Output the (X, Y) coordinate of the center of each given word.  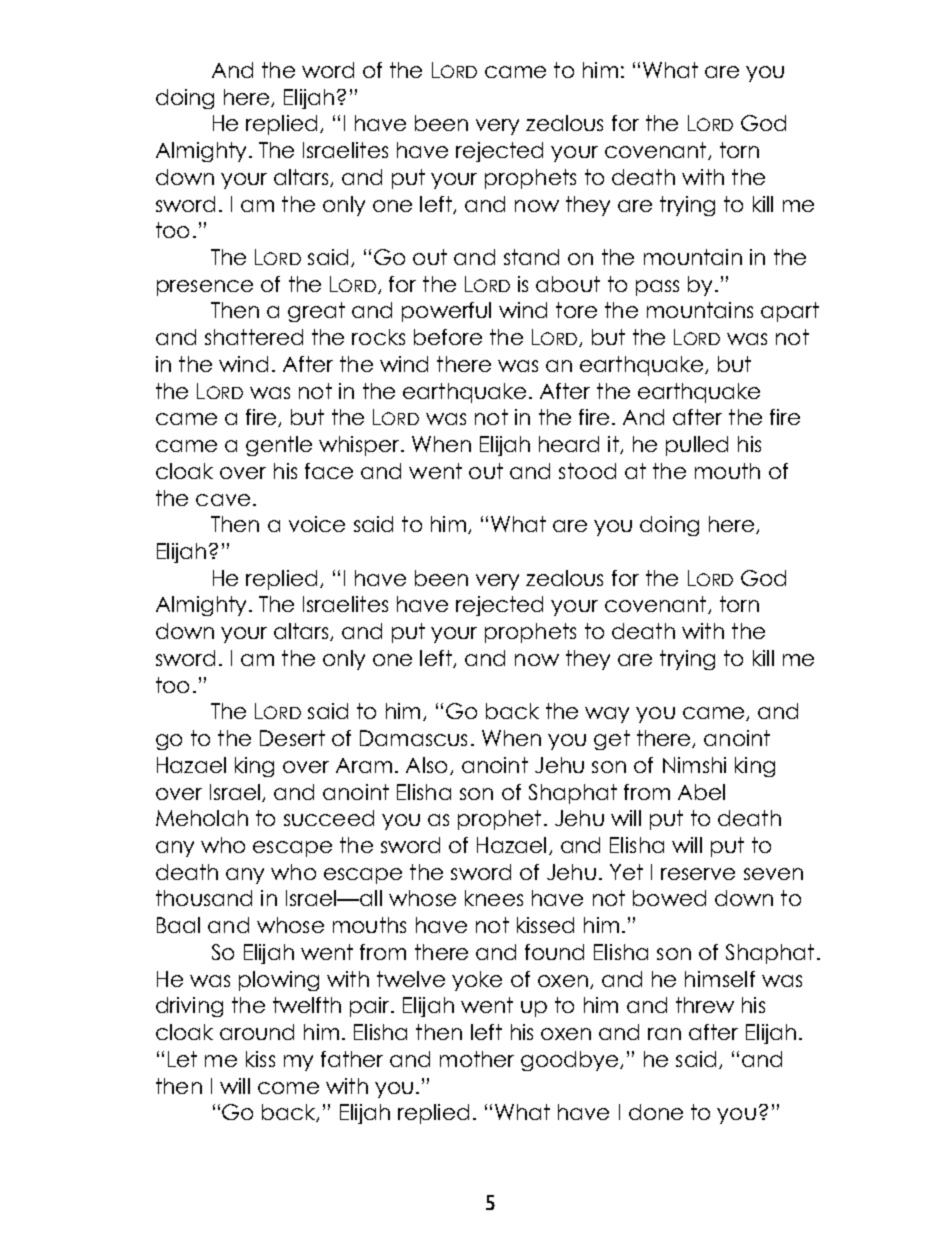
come (288, 1088)
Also (426, 765)
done (656, 1112)
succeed (329, 818)
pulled (697, 446)
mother (477, 1059)
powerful (446, 312)
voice (317, 524)
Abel (701, 792)
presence (205, 288)
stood (587, 471)
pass (657, 288)
